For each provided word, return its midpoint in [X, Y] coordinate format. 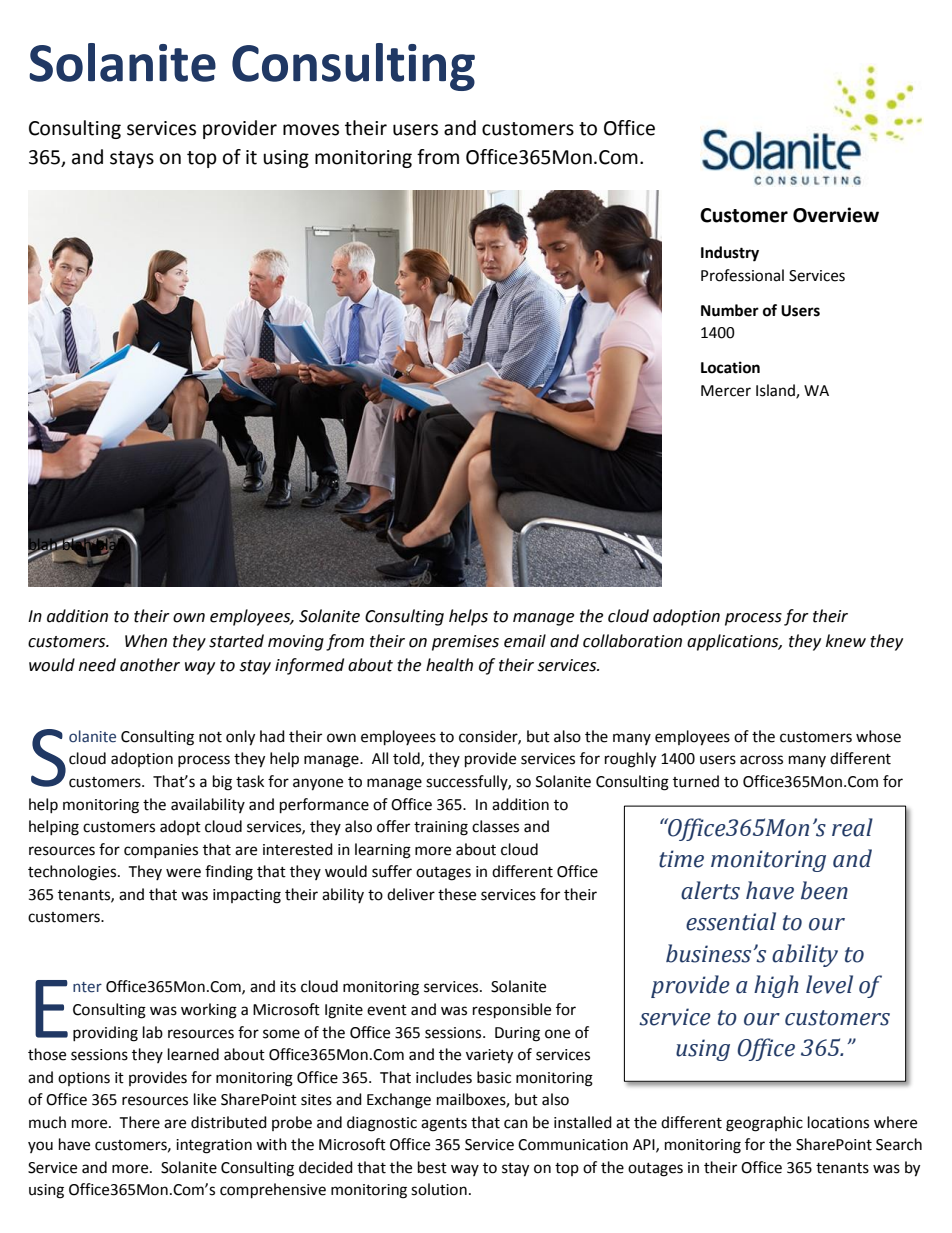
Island [776, 391]
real [852, 827]
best [432, 1167]
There [139, 1122]
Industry [730, 254]
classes [495, 826]
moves [311, 130]
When [146, 641]
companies [161, 851]
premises [465, 643]
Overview [836, 215]
